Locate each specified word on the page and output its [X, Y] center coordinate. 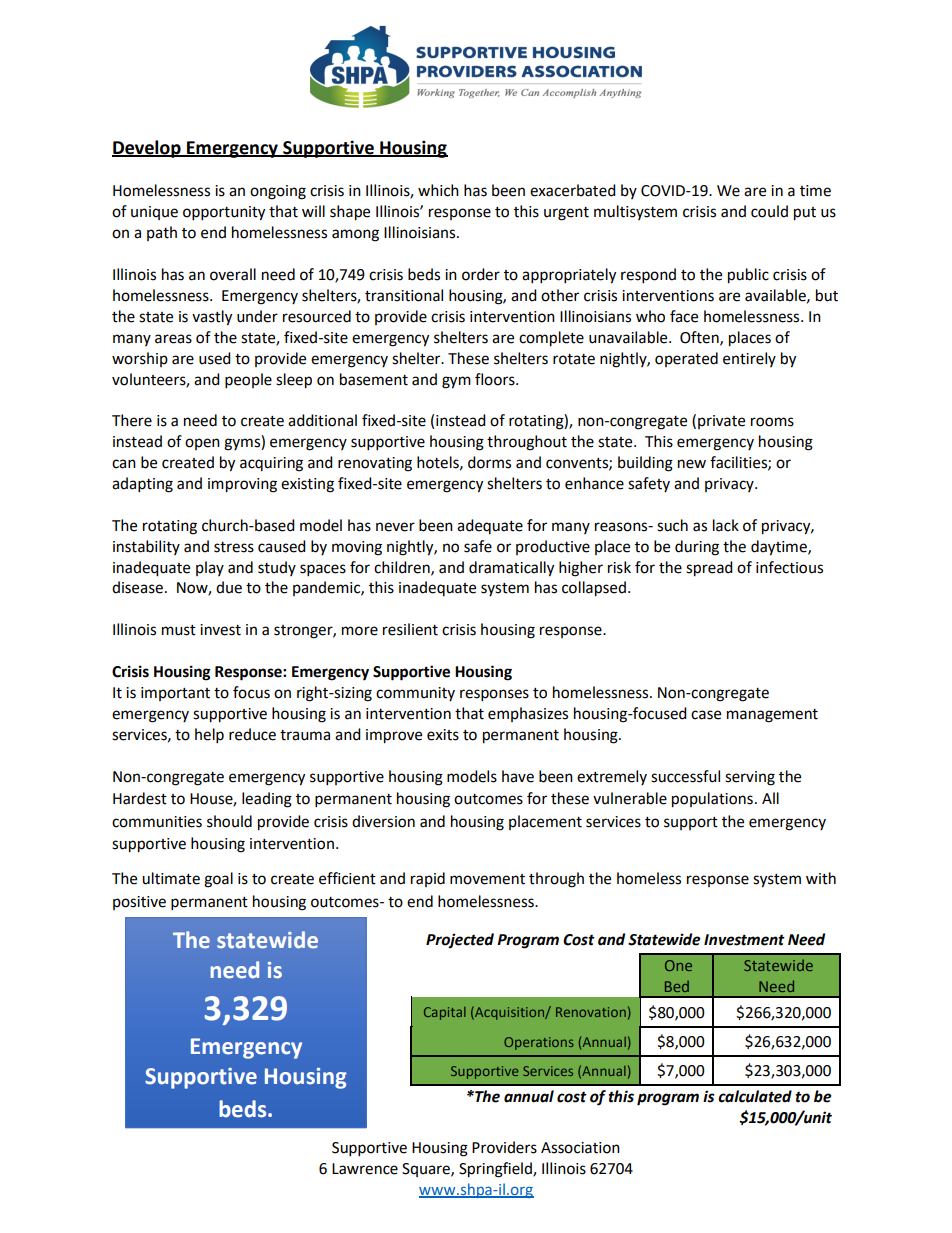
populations [712, 800]
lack [726, 525]
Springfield [496, 1170]
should [229, 821]
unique [154, 213]
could [769, 211]
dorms [489, 462]
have [518, 776]
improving [242, 485]
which [438, 190]
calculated [755, 1096]
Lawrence [365, 1169]
